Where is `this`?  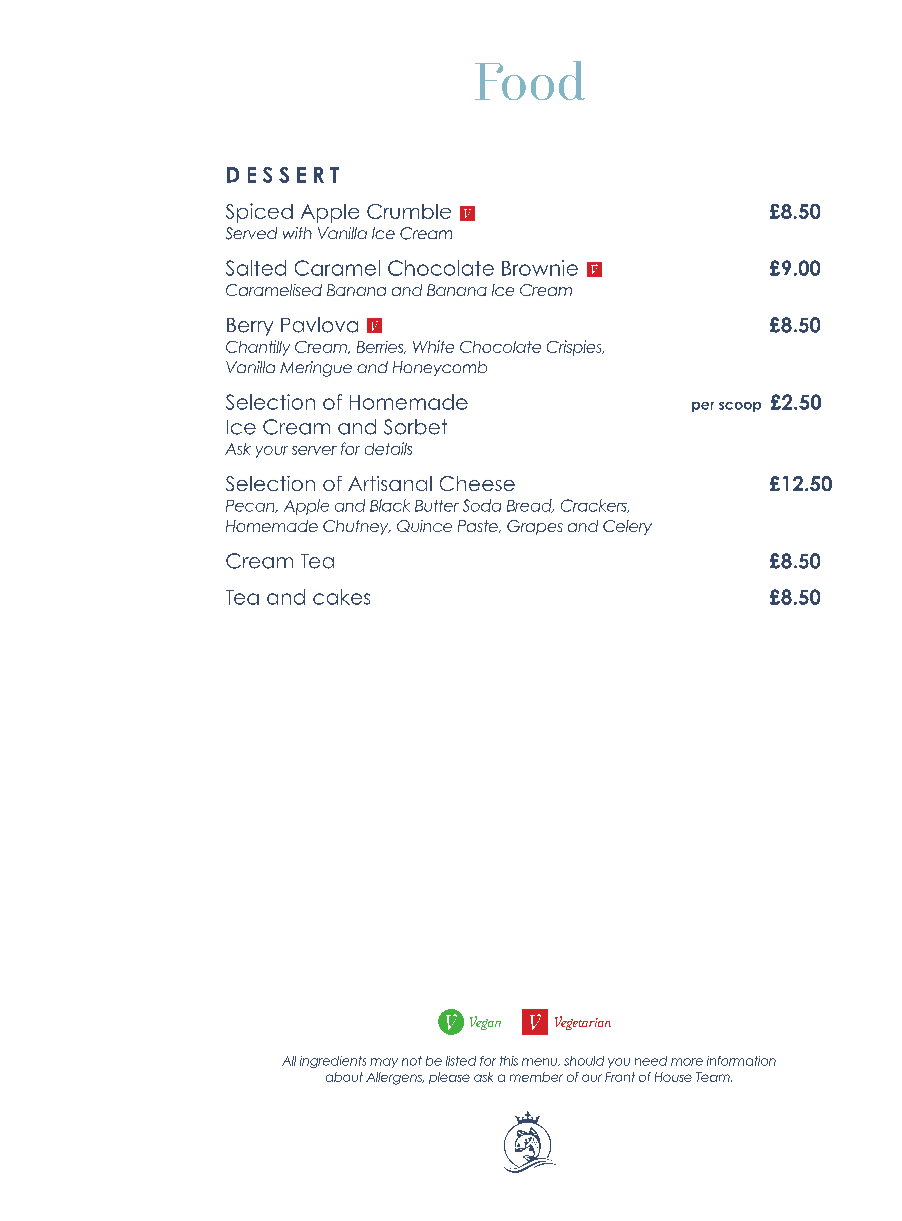
this is located at coordinates (509, 1061).
